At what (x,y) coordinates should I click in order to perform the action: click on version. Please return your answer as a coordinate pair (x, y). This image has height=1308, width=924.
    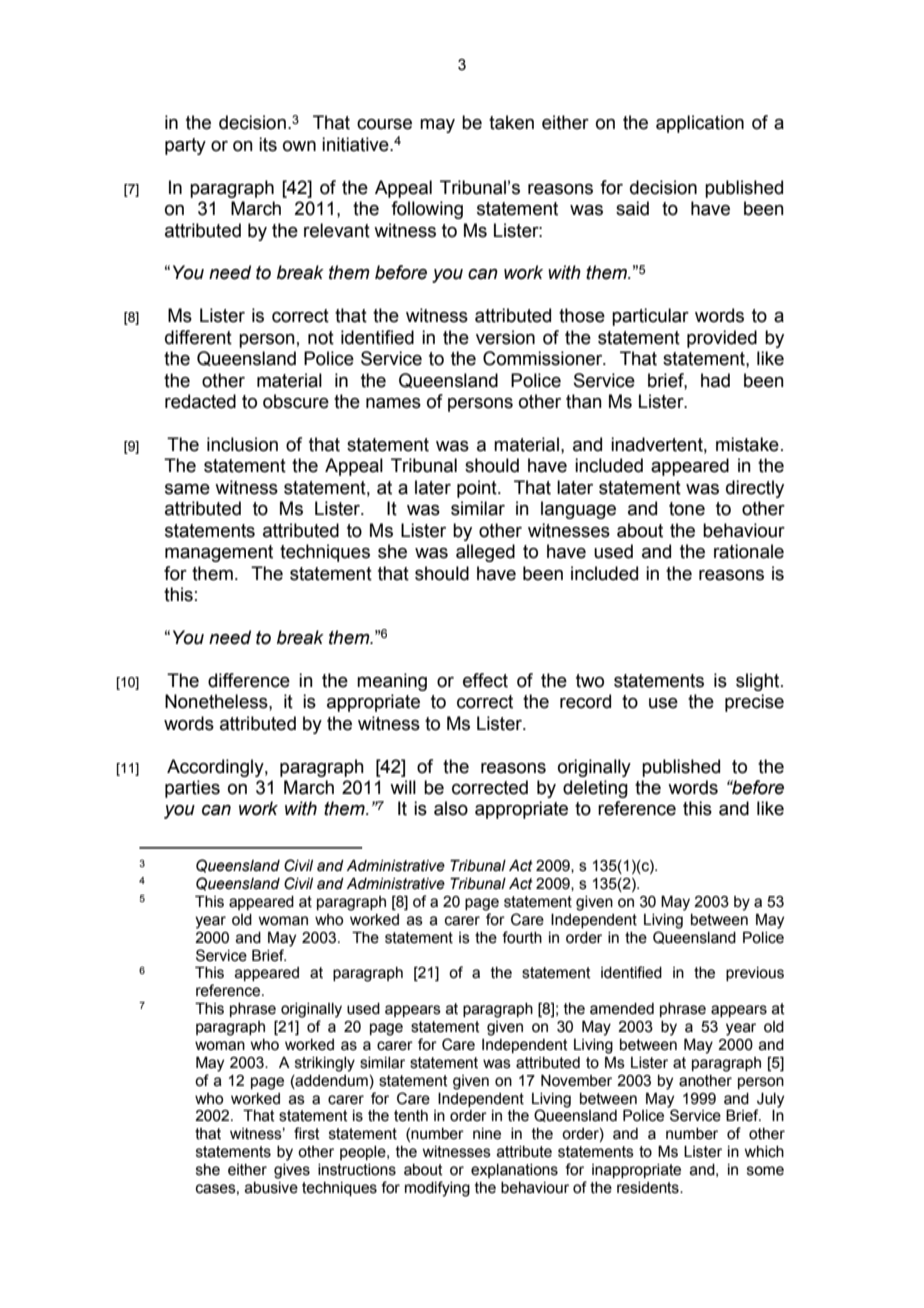
    Looking at the image, I should click on (505, 337).
